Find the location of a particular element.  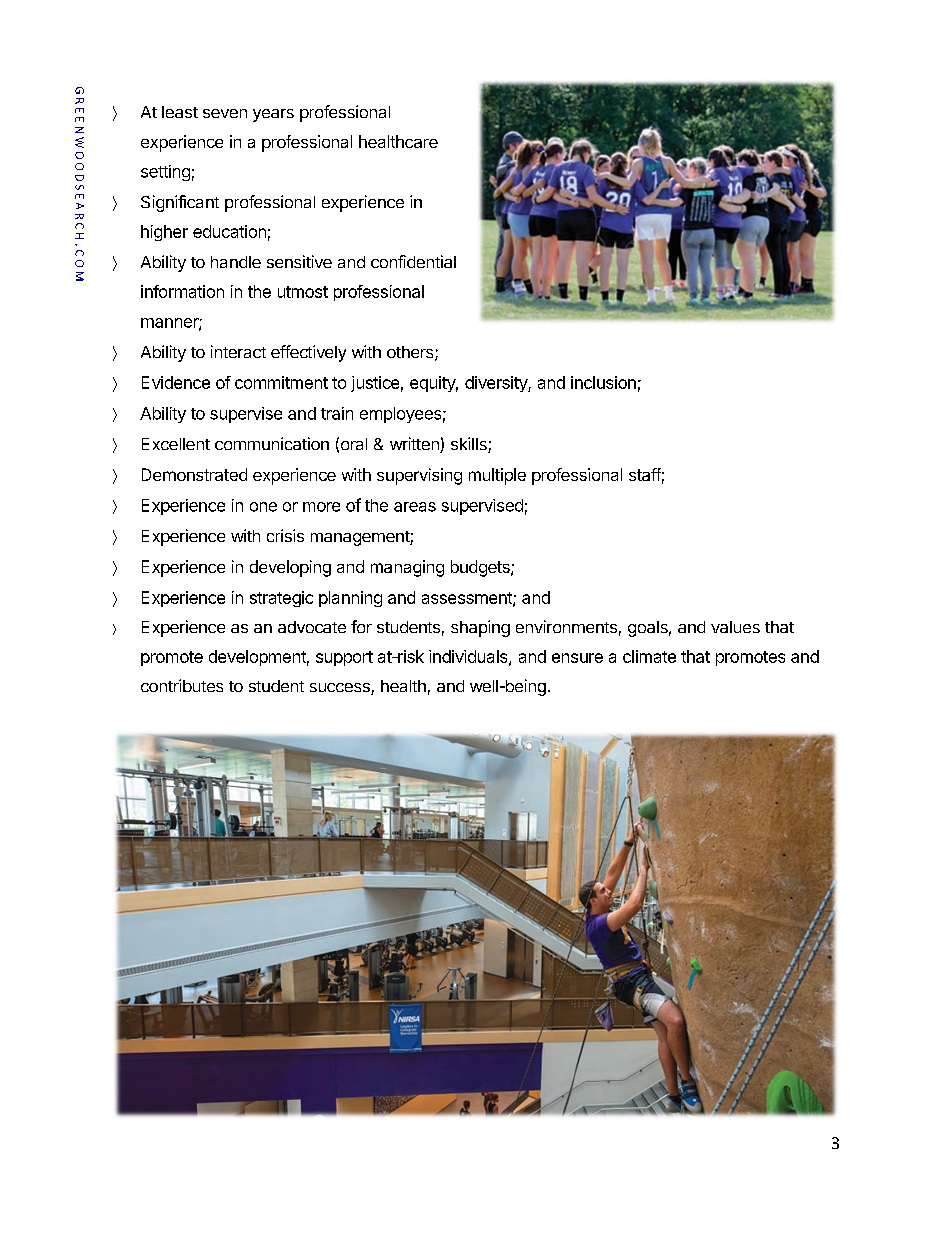

contributes is located at coordinates (182, 685).
